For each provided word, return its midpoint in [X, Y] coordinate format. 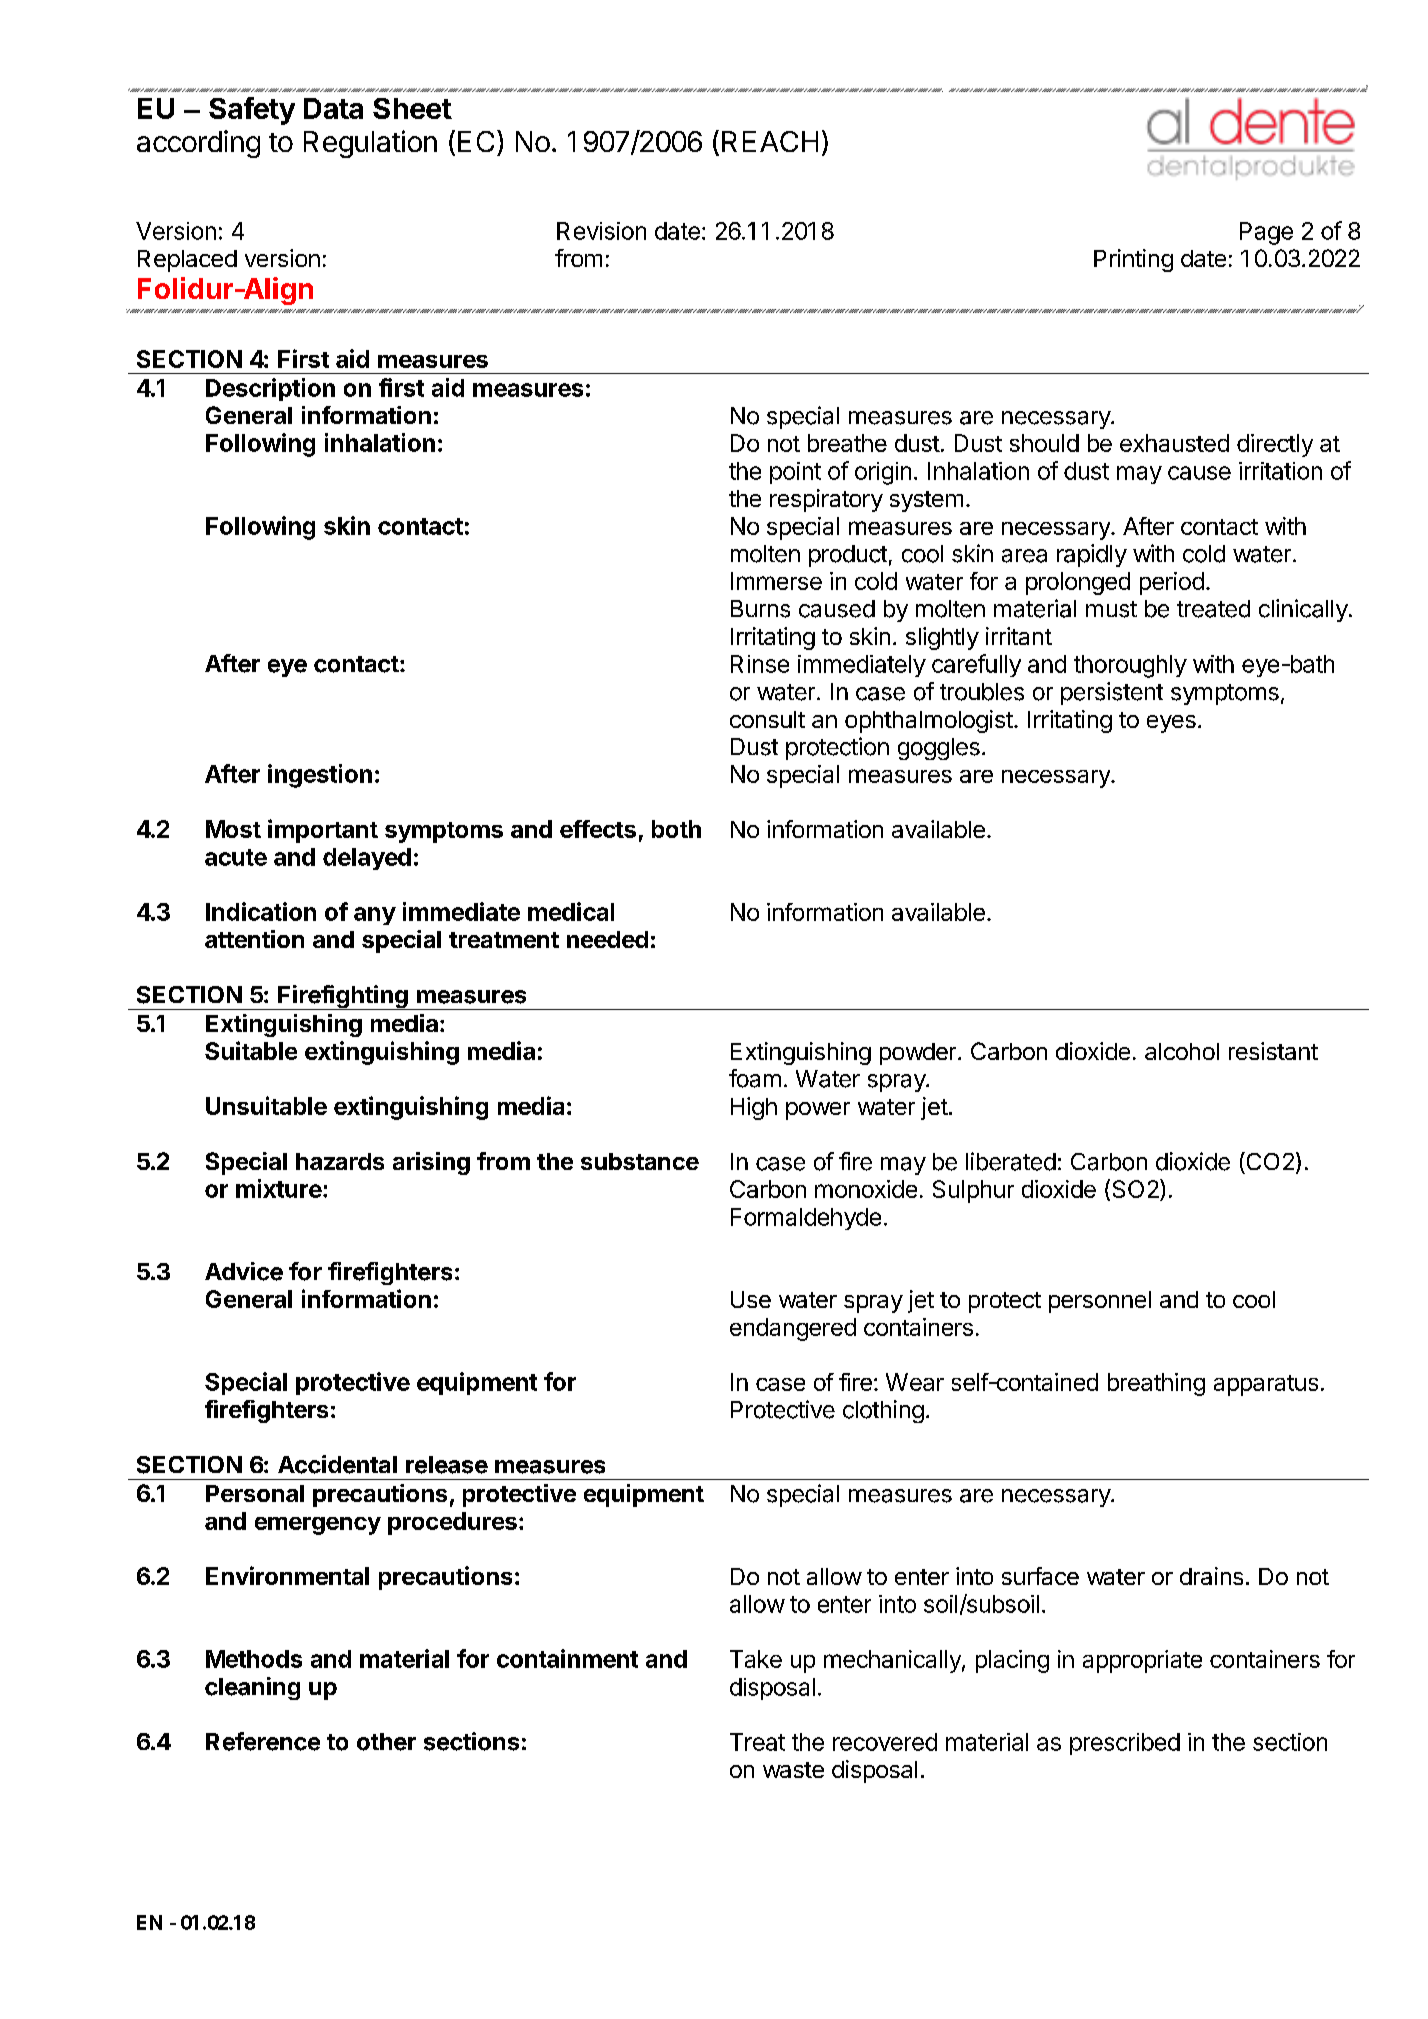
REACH [770, 141]
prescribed [1125, 1744]
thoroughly [1130, 666]
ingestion [320, 776]
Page [1266, 233]
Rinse [760, 664]
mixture [279, 1188]
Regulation [370, 144]
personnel [1100, 1302]
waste [793, 1770]
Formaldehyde [806, 1219]
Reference [263, 1741]
